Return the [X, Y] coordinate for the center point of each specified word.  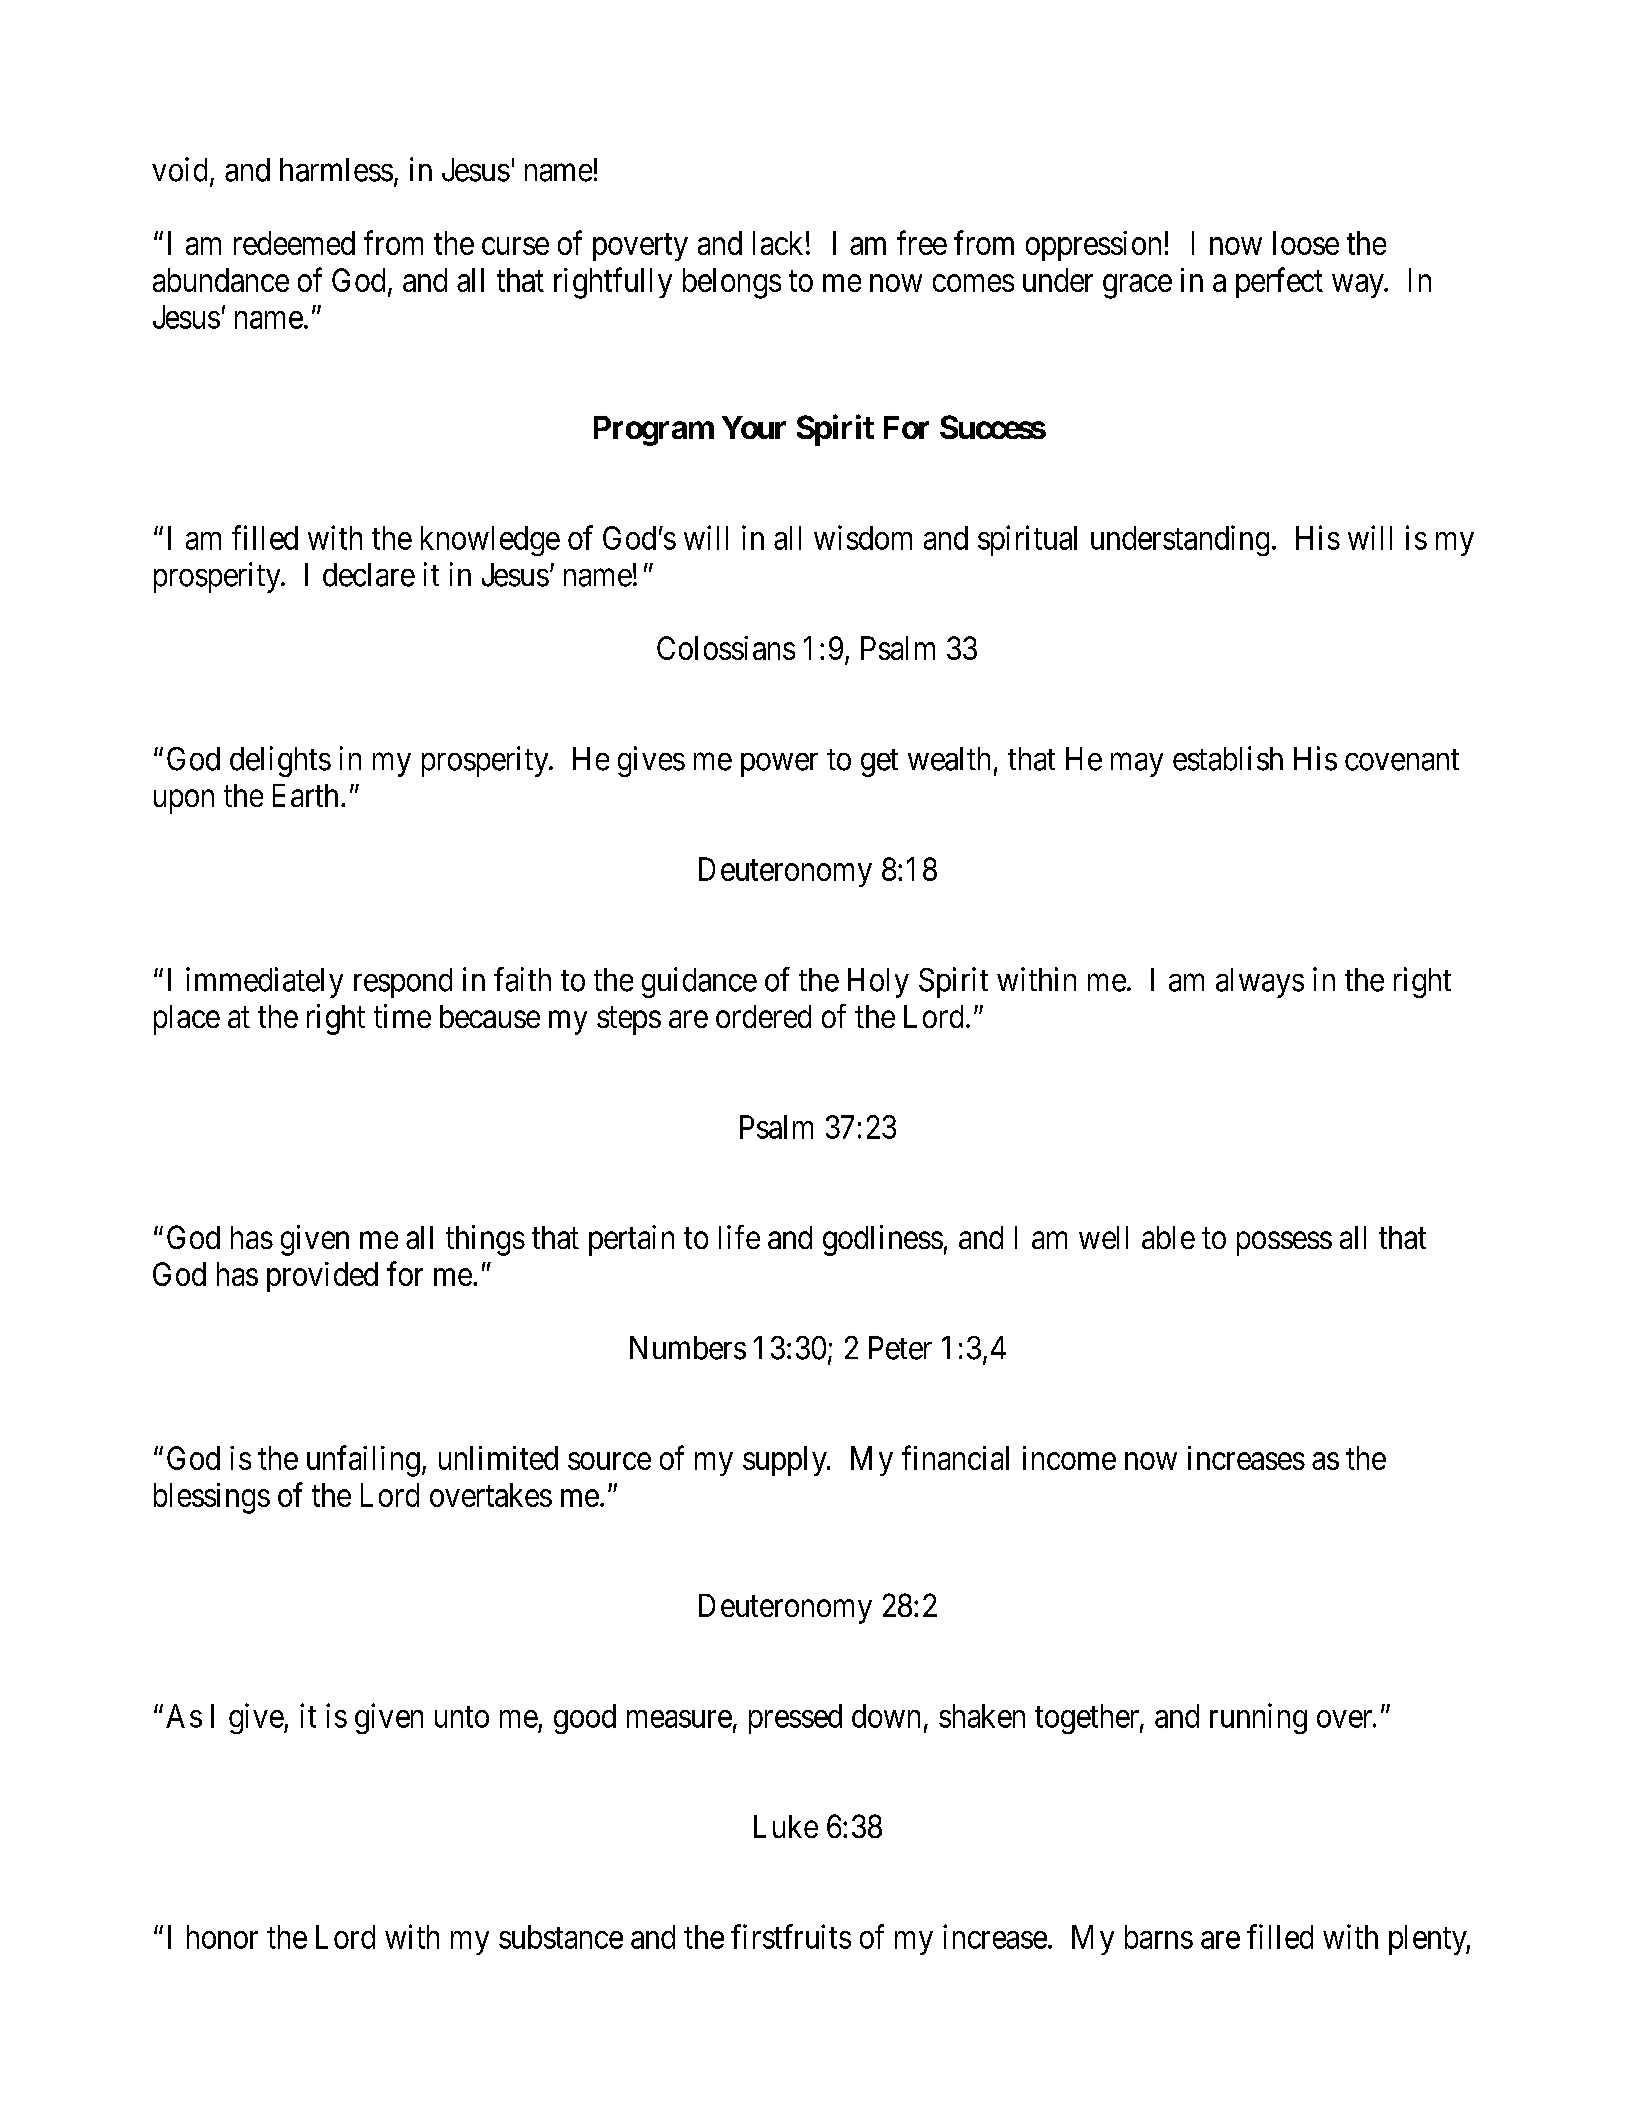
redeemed [294, 243]
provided [322, 1277]
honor [222, 1937]
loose [1306, 243]
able [1168, 1237]
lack [778, 243]
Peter [900, 1348]
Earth [305, 795]
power [779, 765]
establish [1228, 758]
